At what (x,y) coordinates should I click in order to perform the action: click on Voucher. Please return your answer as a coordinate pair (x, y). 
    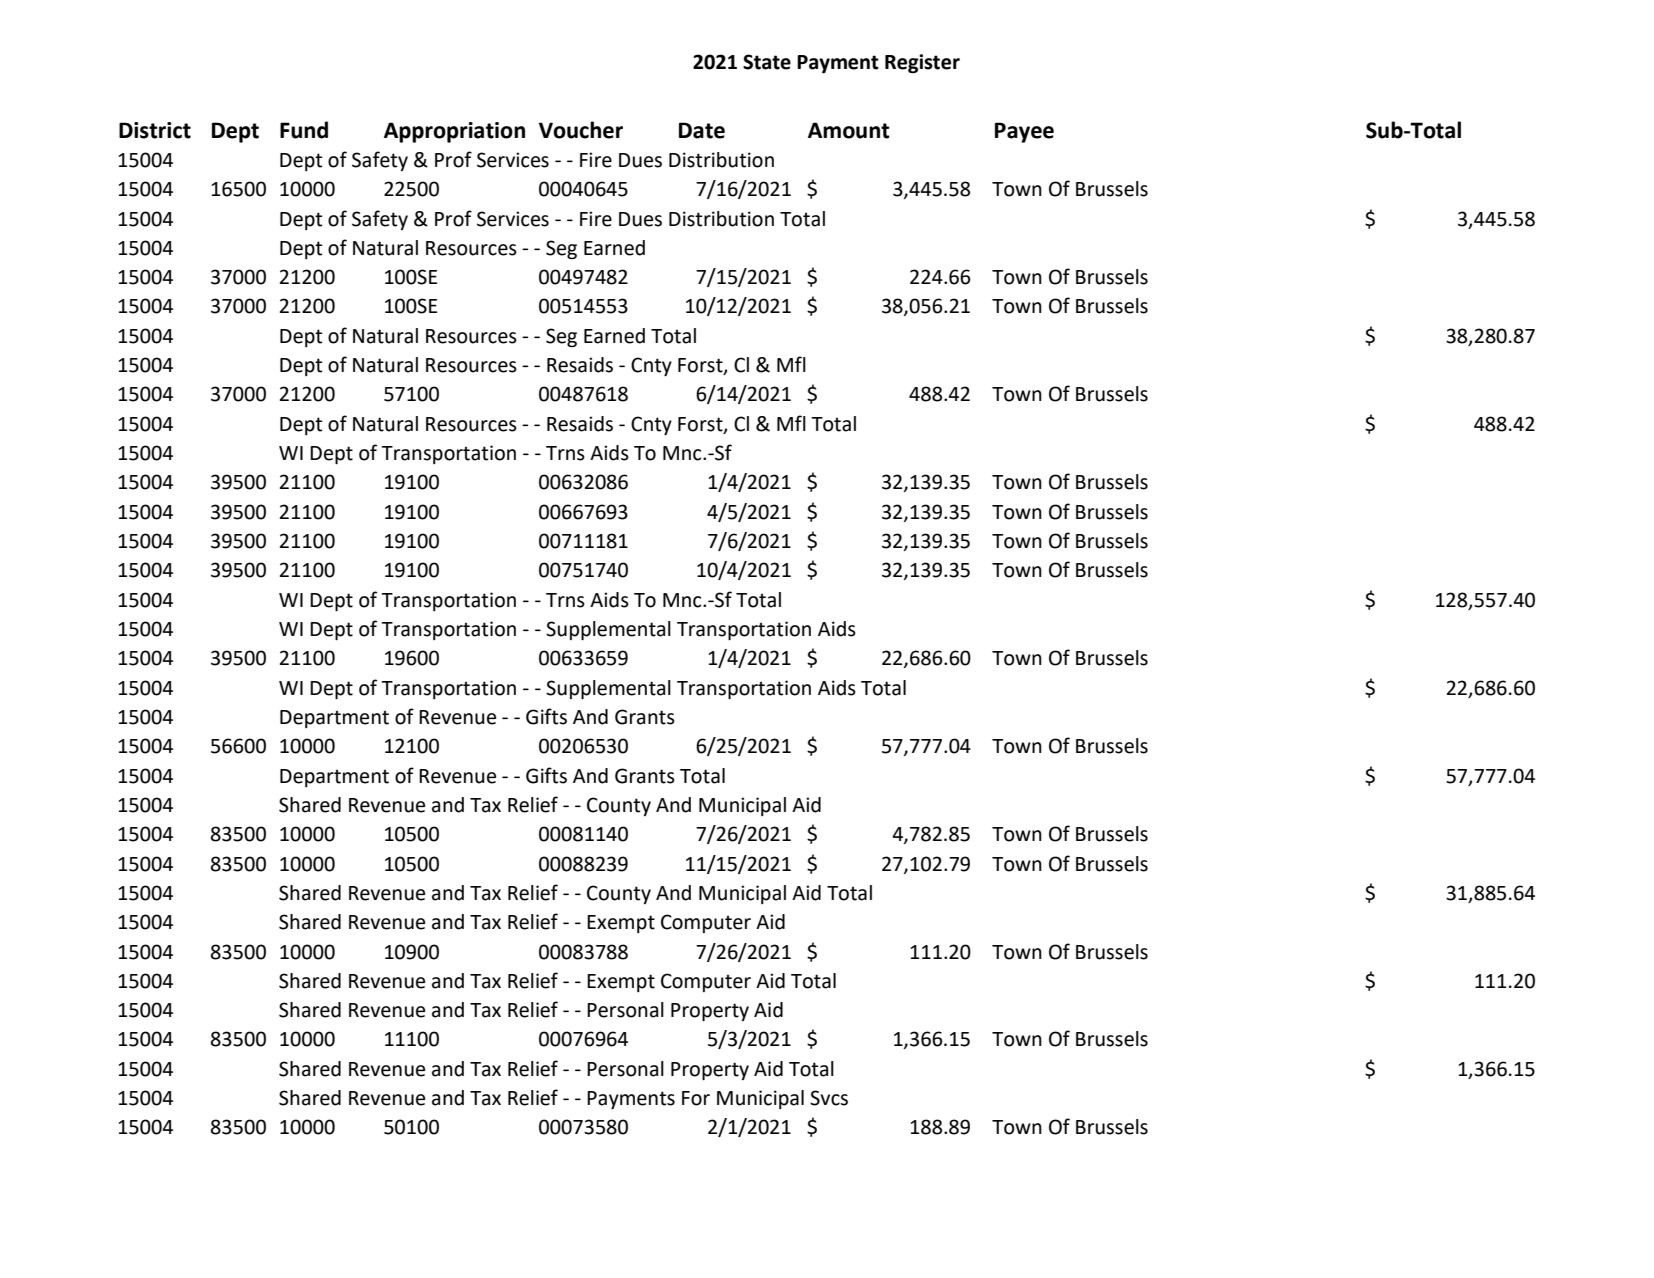
    Looking at the image, I should click on (581, 130).
